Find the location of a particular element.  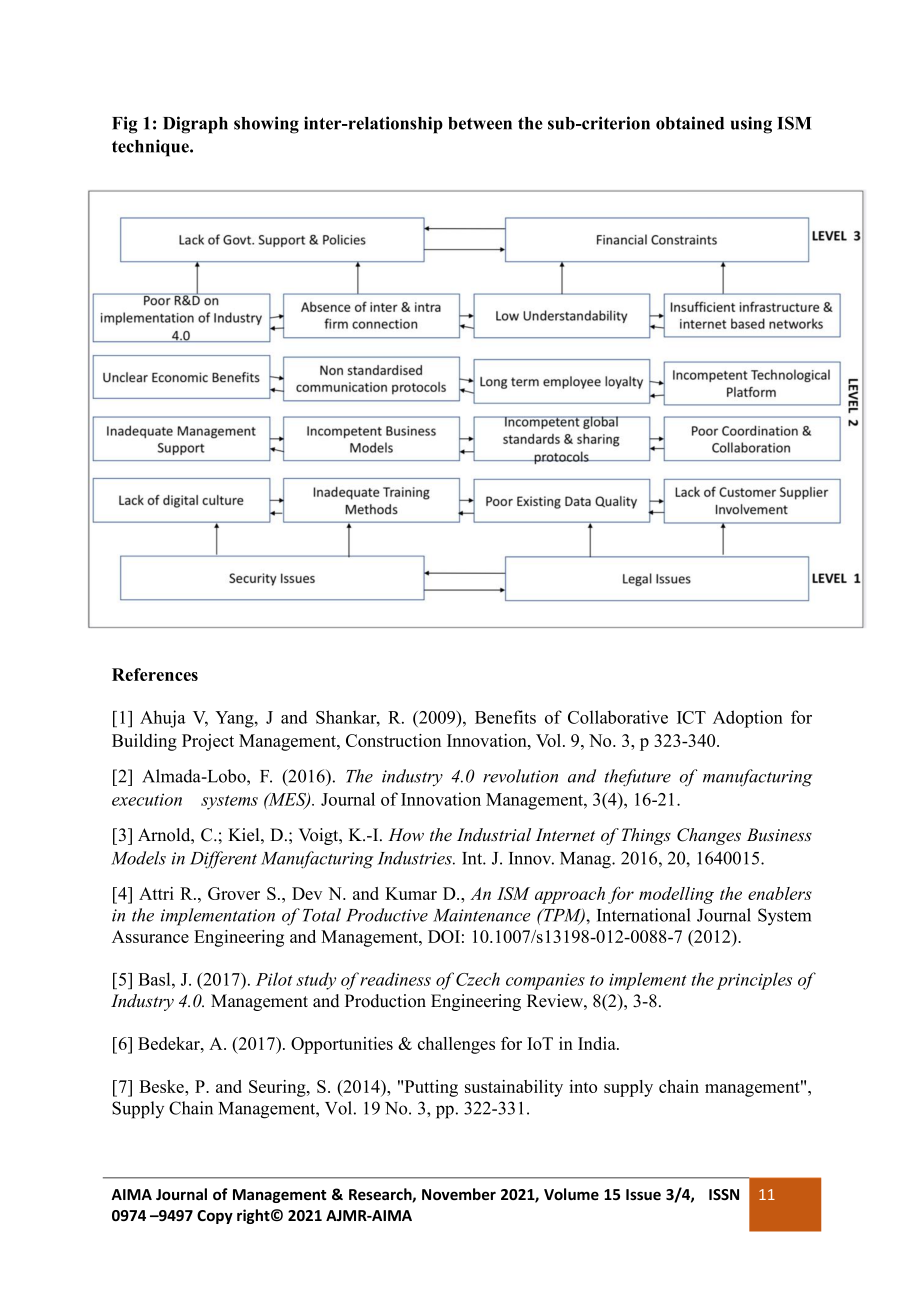

November is located at coordinates (459, 1194).
